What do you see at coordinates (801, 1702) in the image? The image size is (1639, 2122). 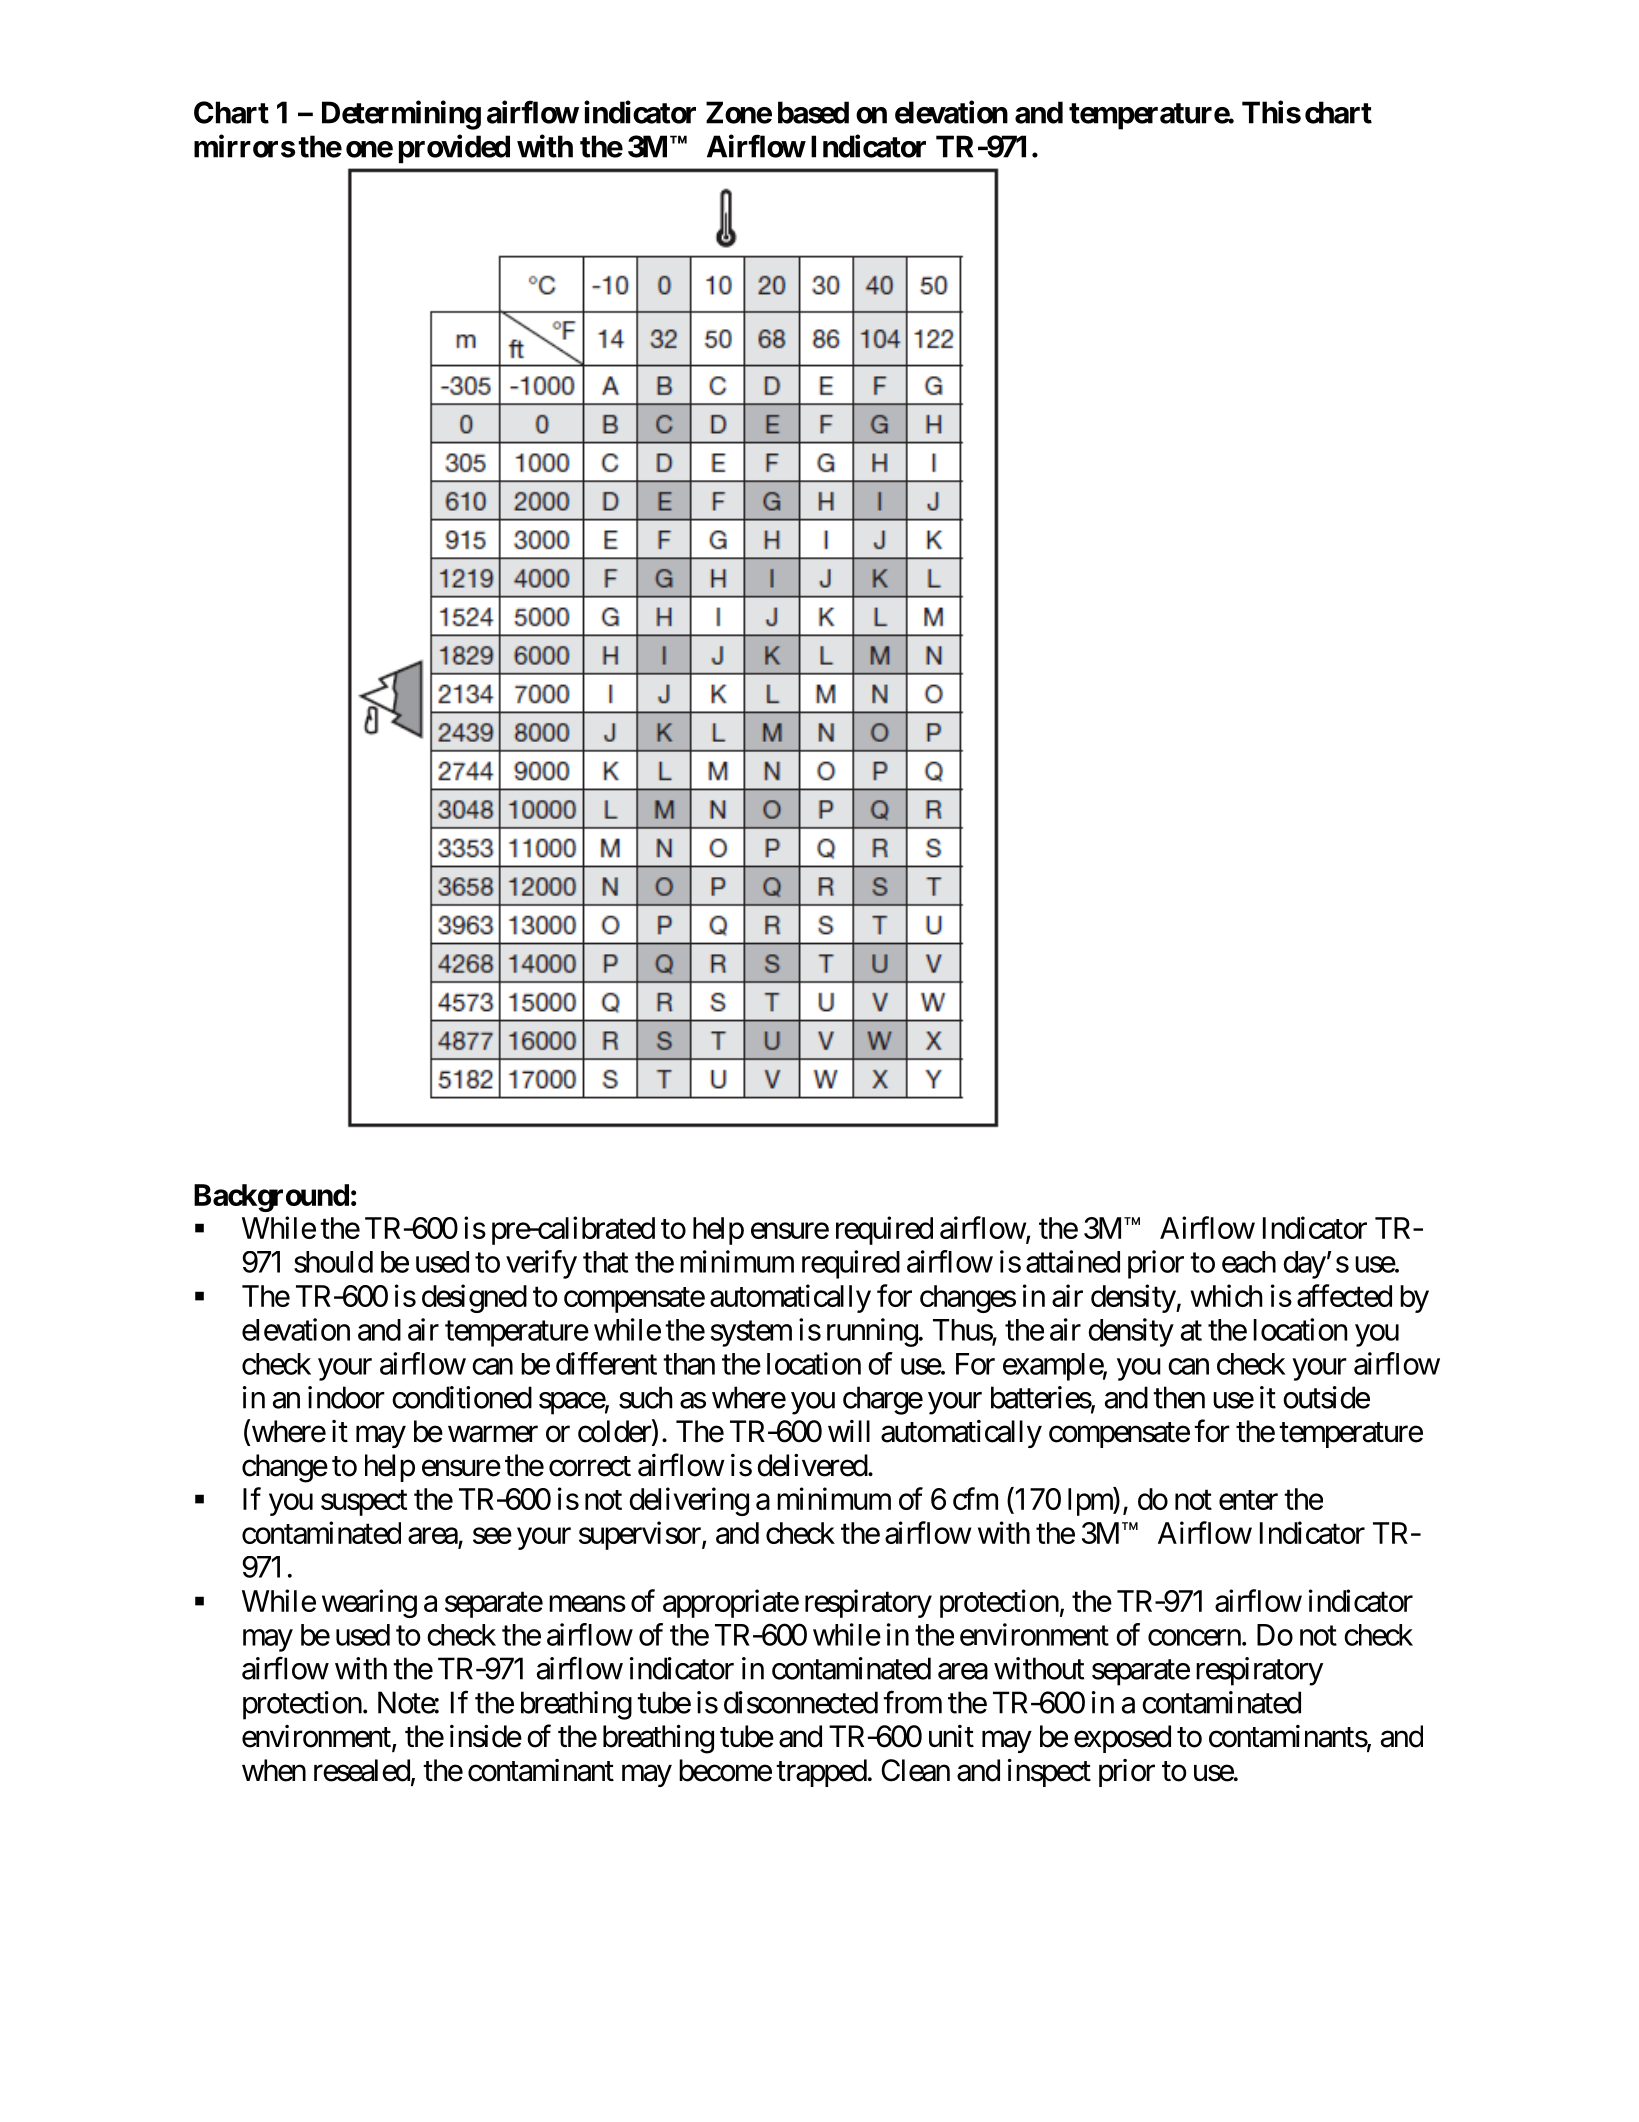 I see `disconnected` at bounding box center [801, 1702].
